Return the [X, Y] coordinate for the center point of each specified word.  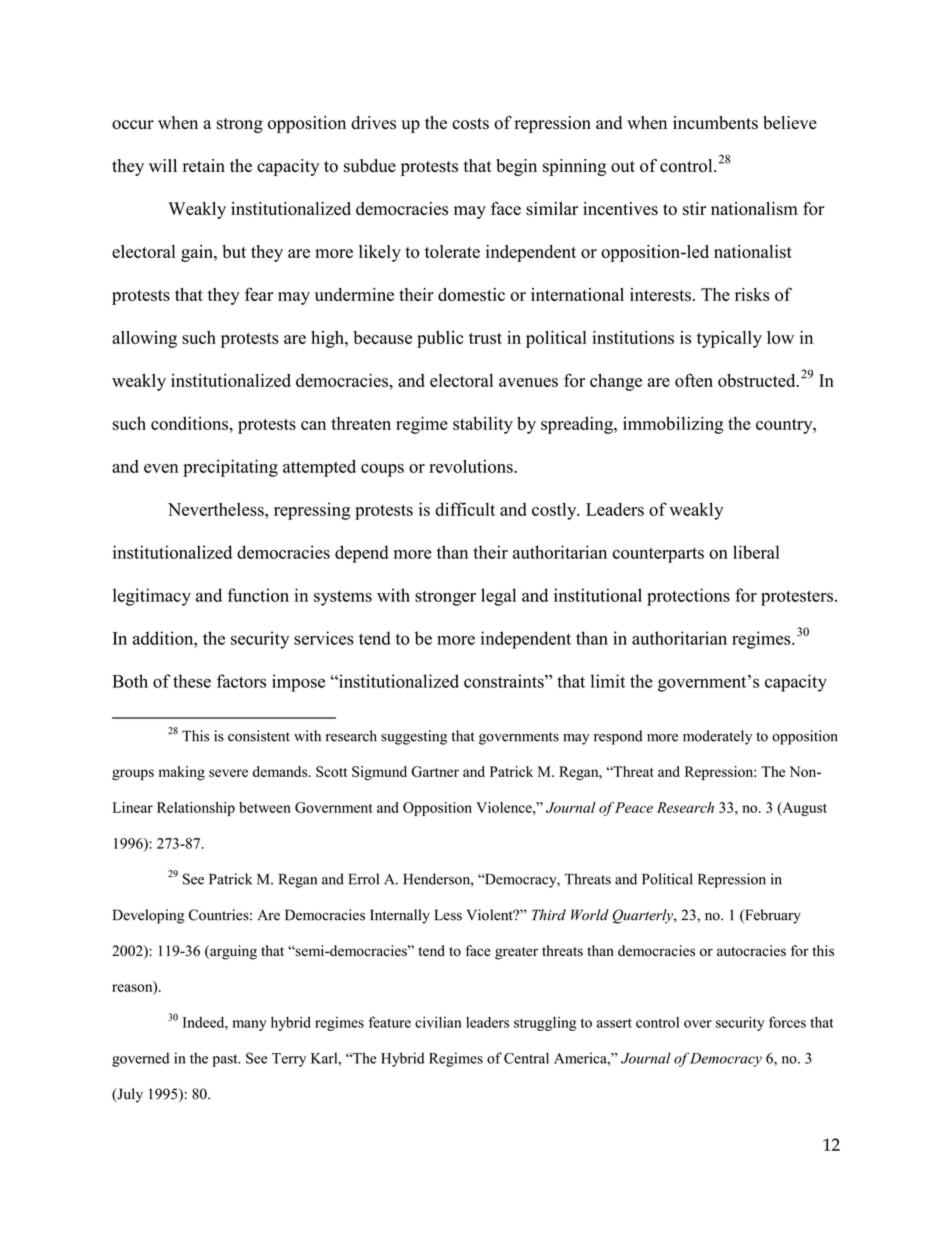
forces [787, 1022]
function [258, 595]
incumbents [715, 123]
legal [498, 597]
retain [204, 165]
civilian [438, 1022]
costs [470, 124]
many [249, 1025]
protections [688, 597]
